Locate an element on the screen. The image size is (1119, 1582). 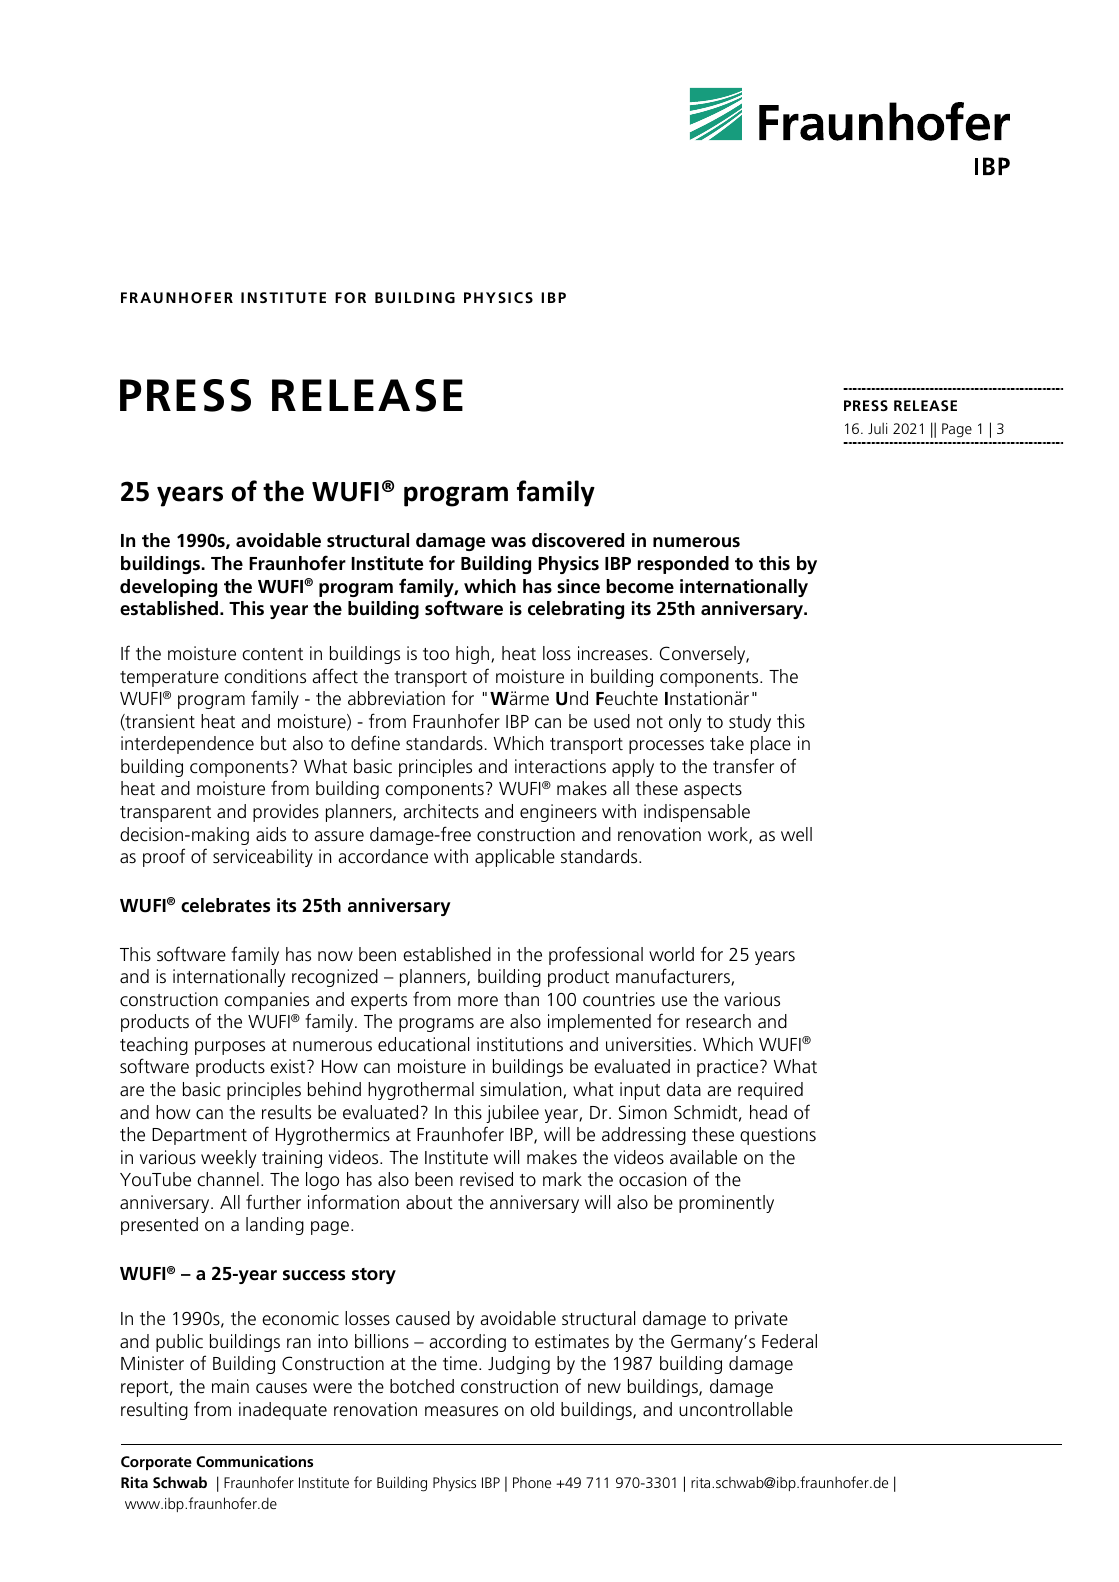
purposes is located at coordinates (230, 1048).
